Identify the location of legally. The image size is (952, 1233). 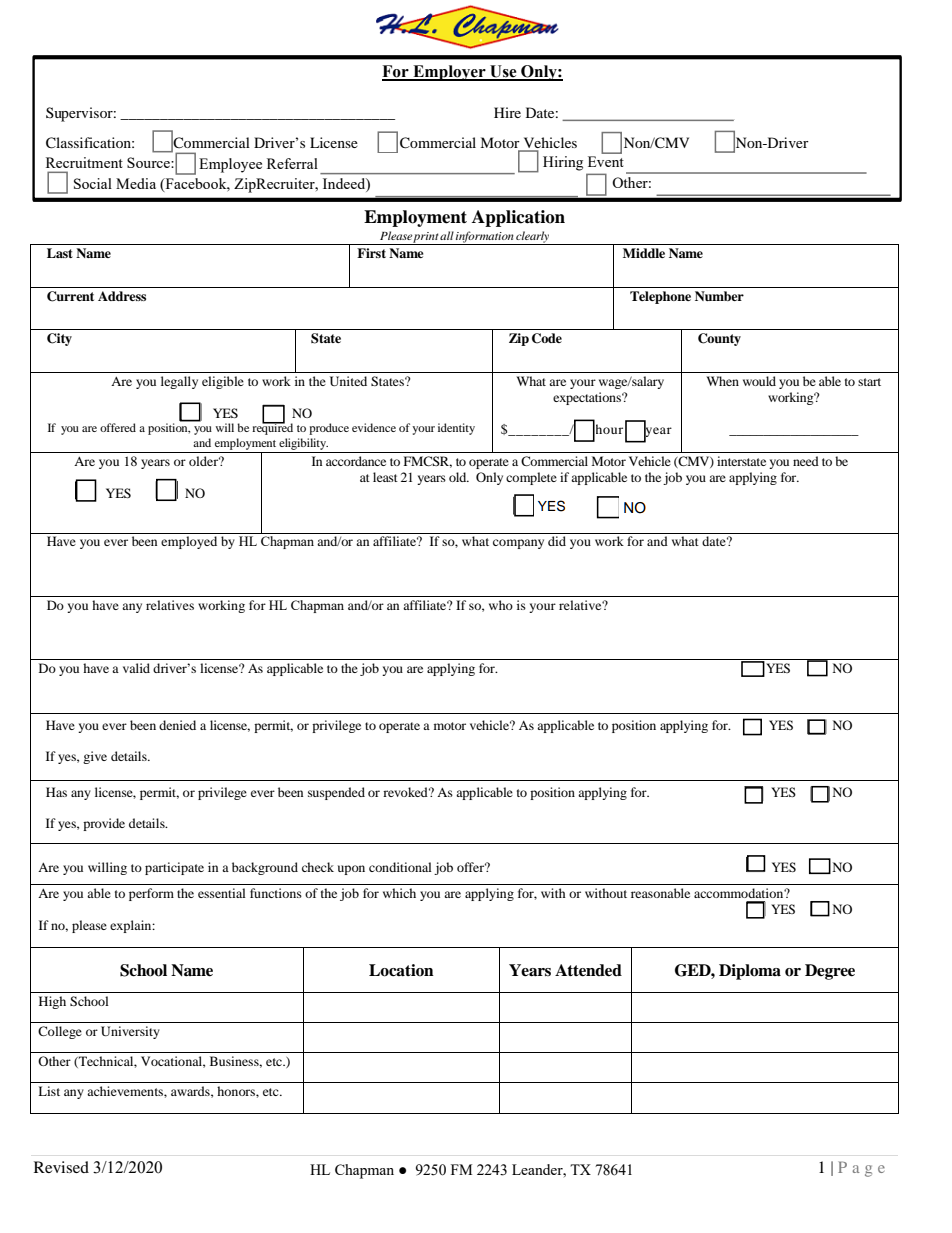
(179, 382).
